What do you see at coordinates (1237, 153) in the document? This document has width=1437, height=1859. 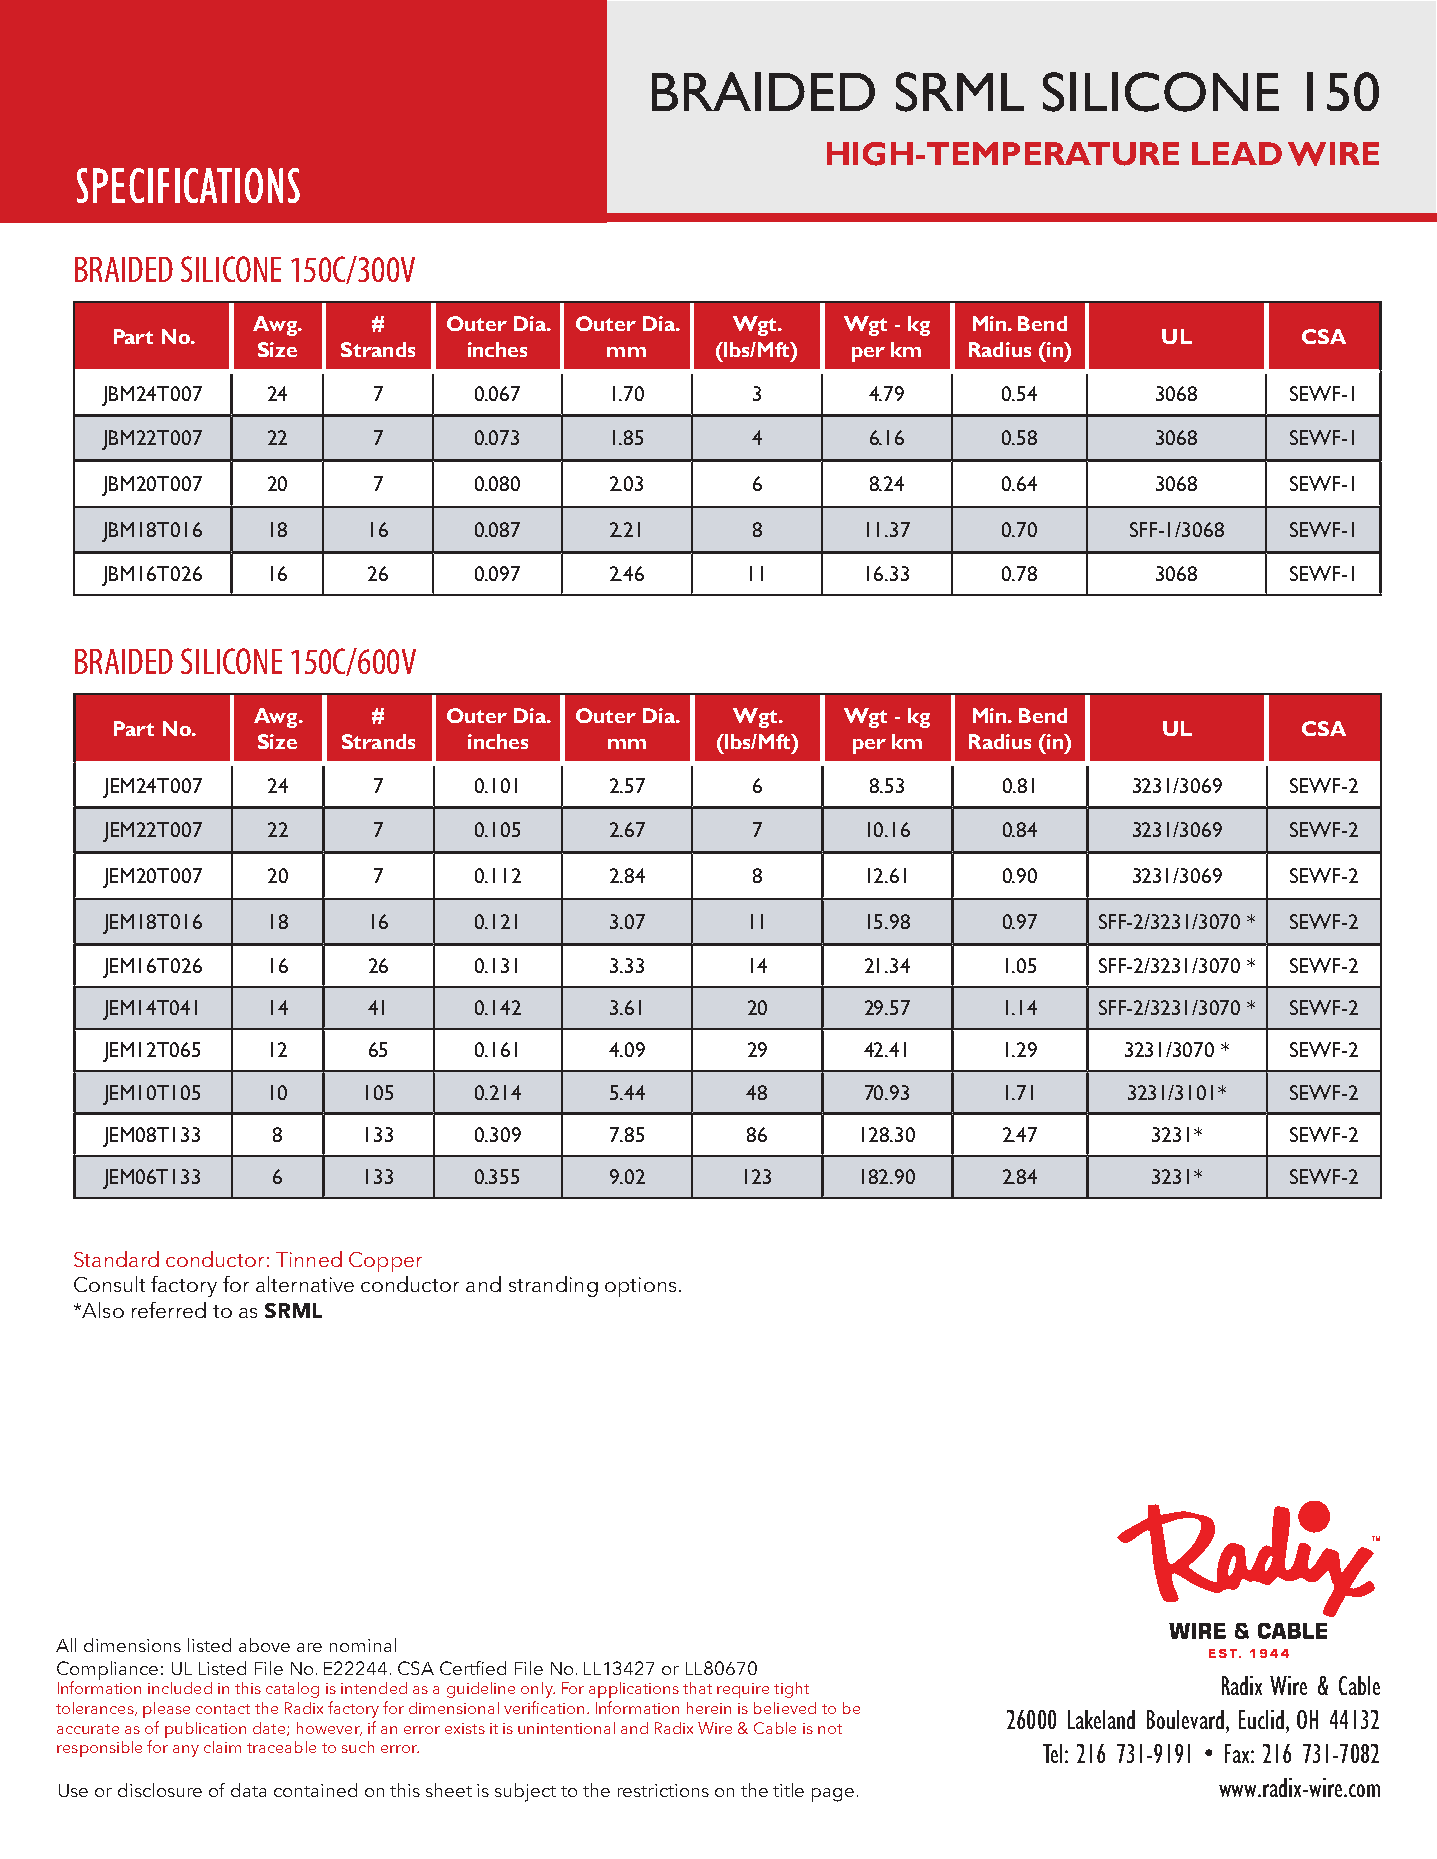 I see `LEAD` at bounding box center [1237, 153].
